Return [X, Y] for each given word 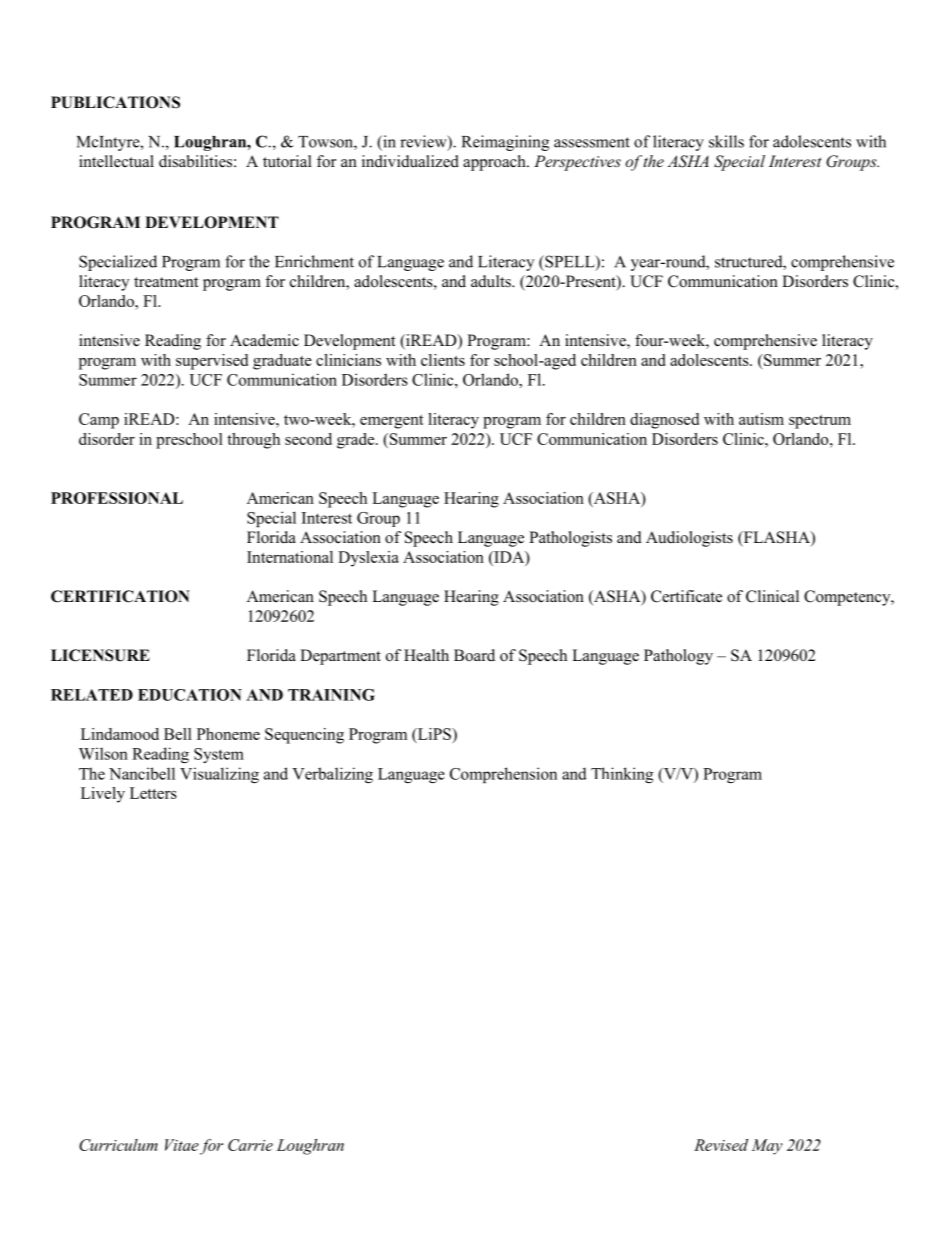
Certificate [686, 596]
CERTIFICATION [120, 596]
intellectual [116, 161]
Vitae [182, 1145]
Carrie [250, 1145]
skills [726, 141]
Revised [721, 1145]
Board [474, 655]
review [424, 142]
